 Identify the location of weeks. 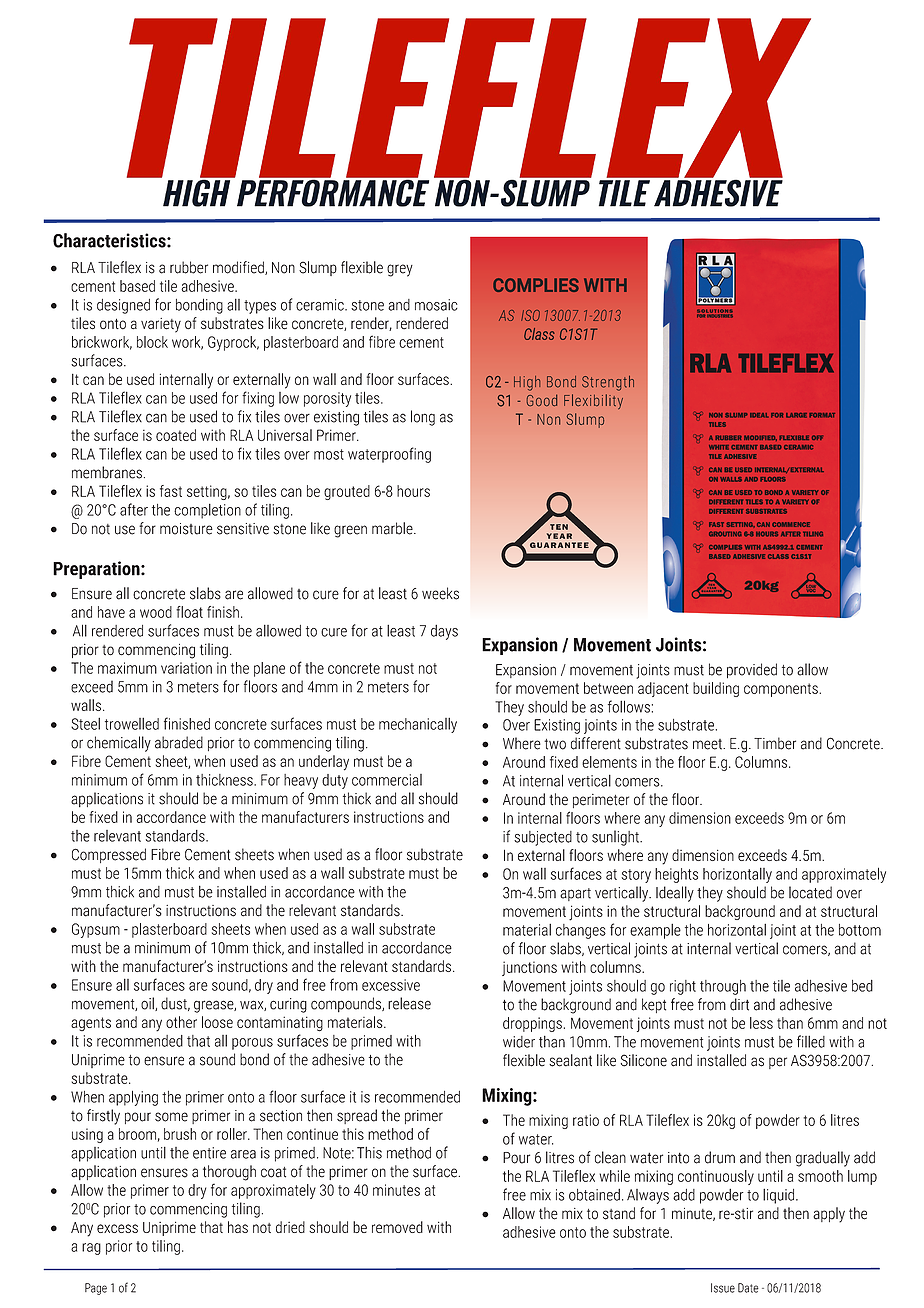
(440, 593).
